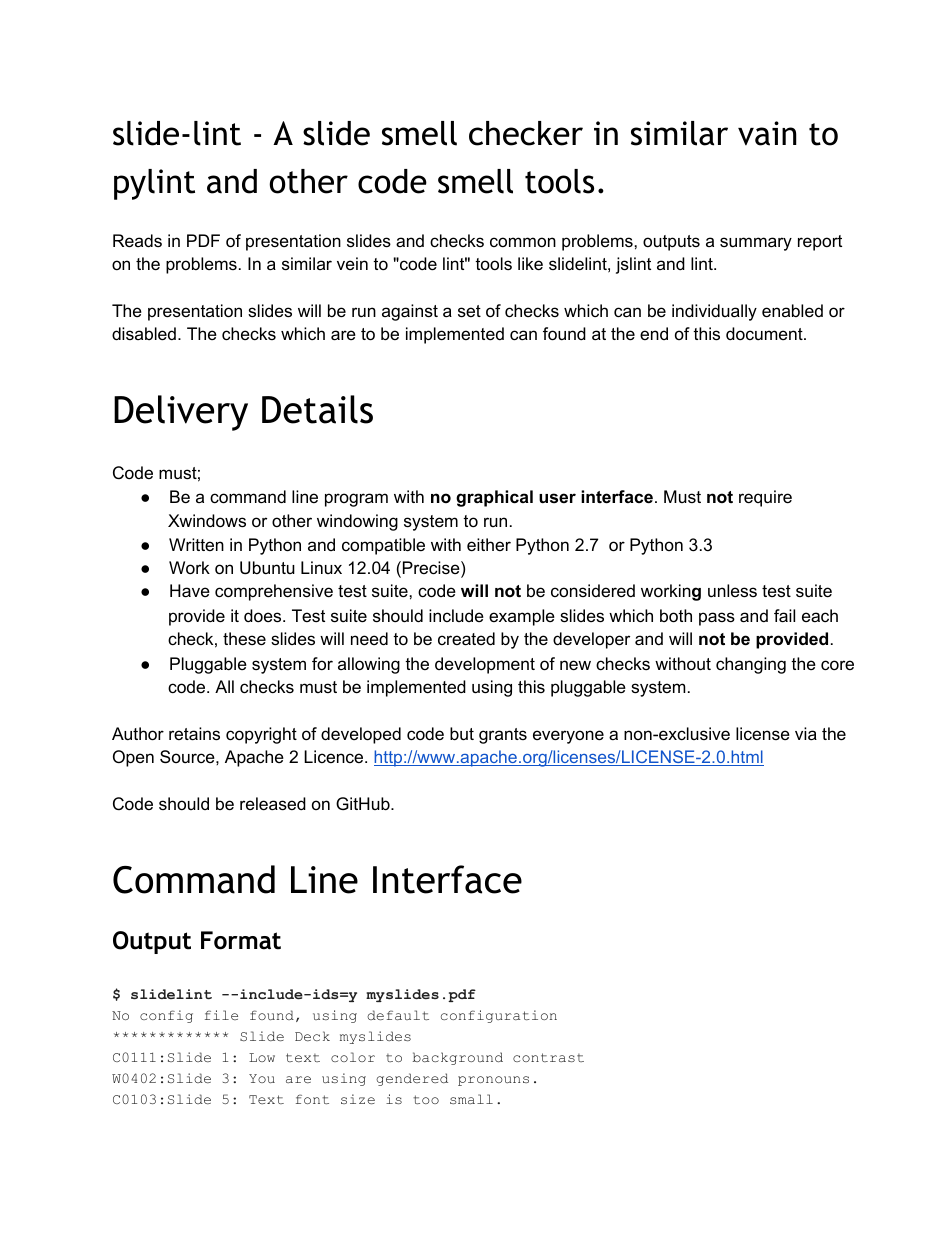  I want to click on via, so click(806, 733).
